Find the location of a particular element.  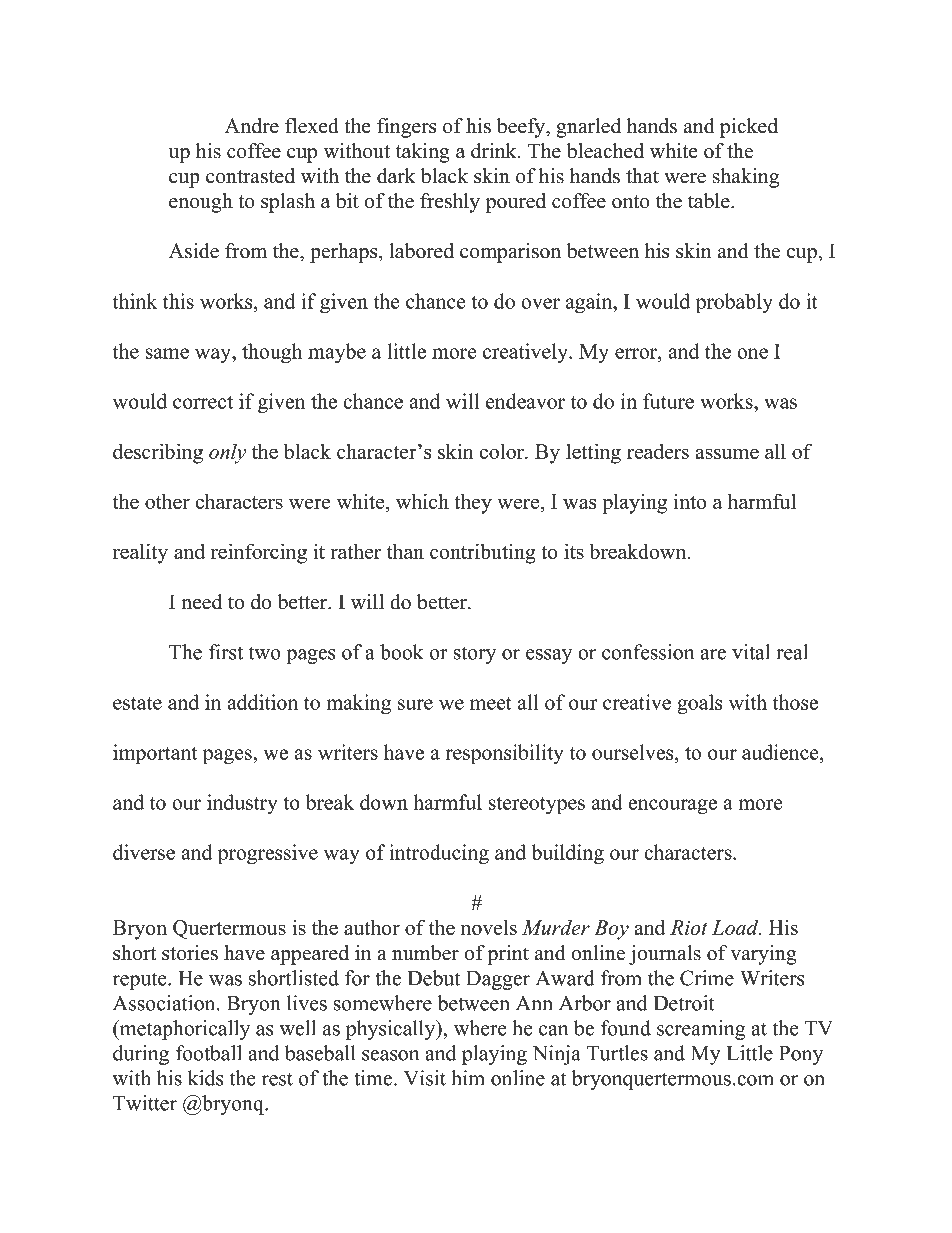

endeavor is located at coordinates (525, 401).
